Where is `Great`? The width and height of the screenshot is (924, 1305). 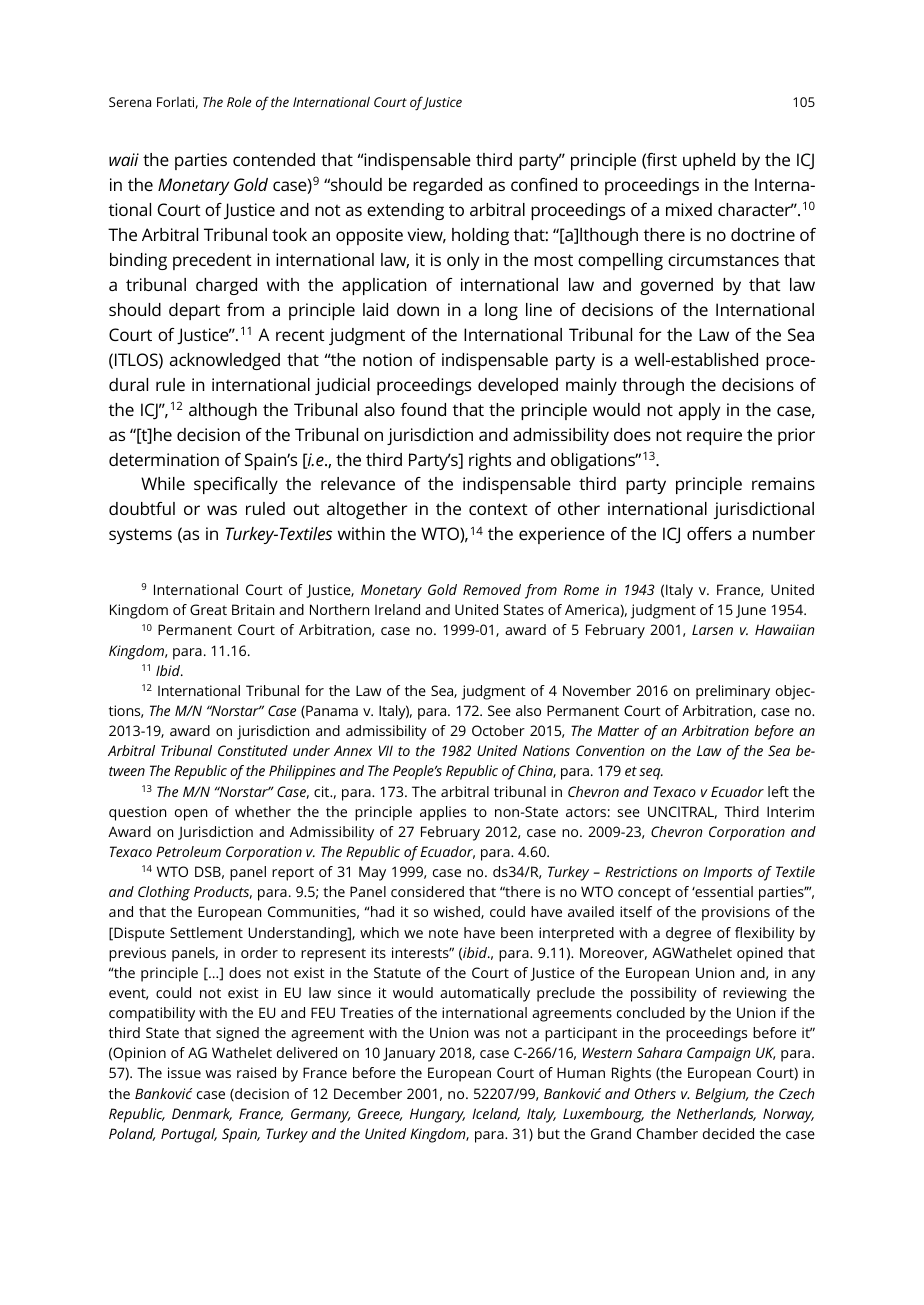
Great is located at coordinates (208, 609).
